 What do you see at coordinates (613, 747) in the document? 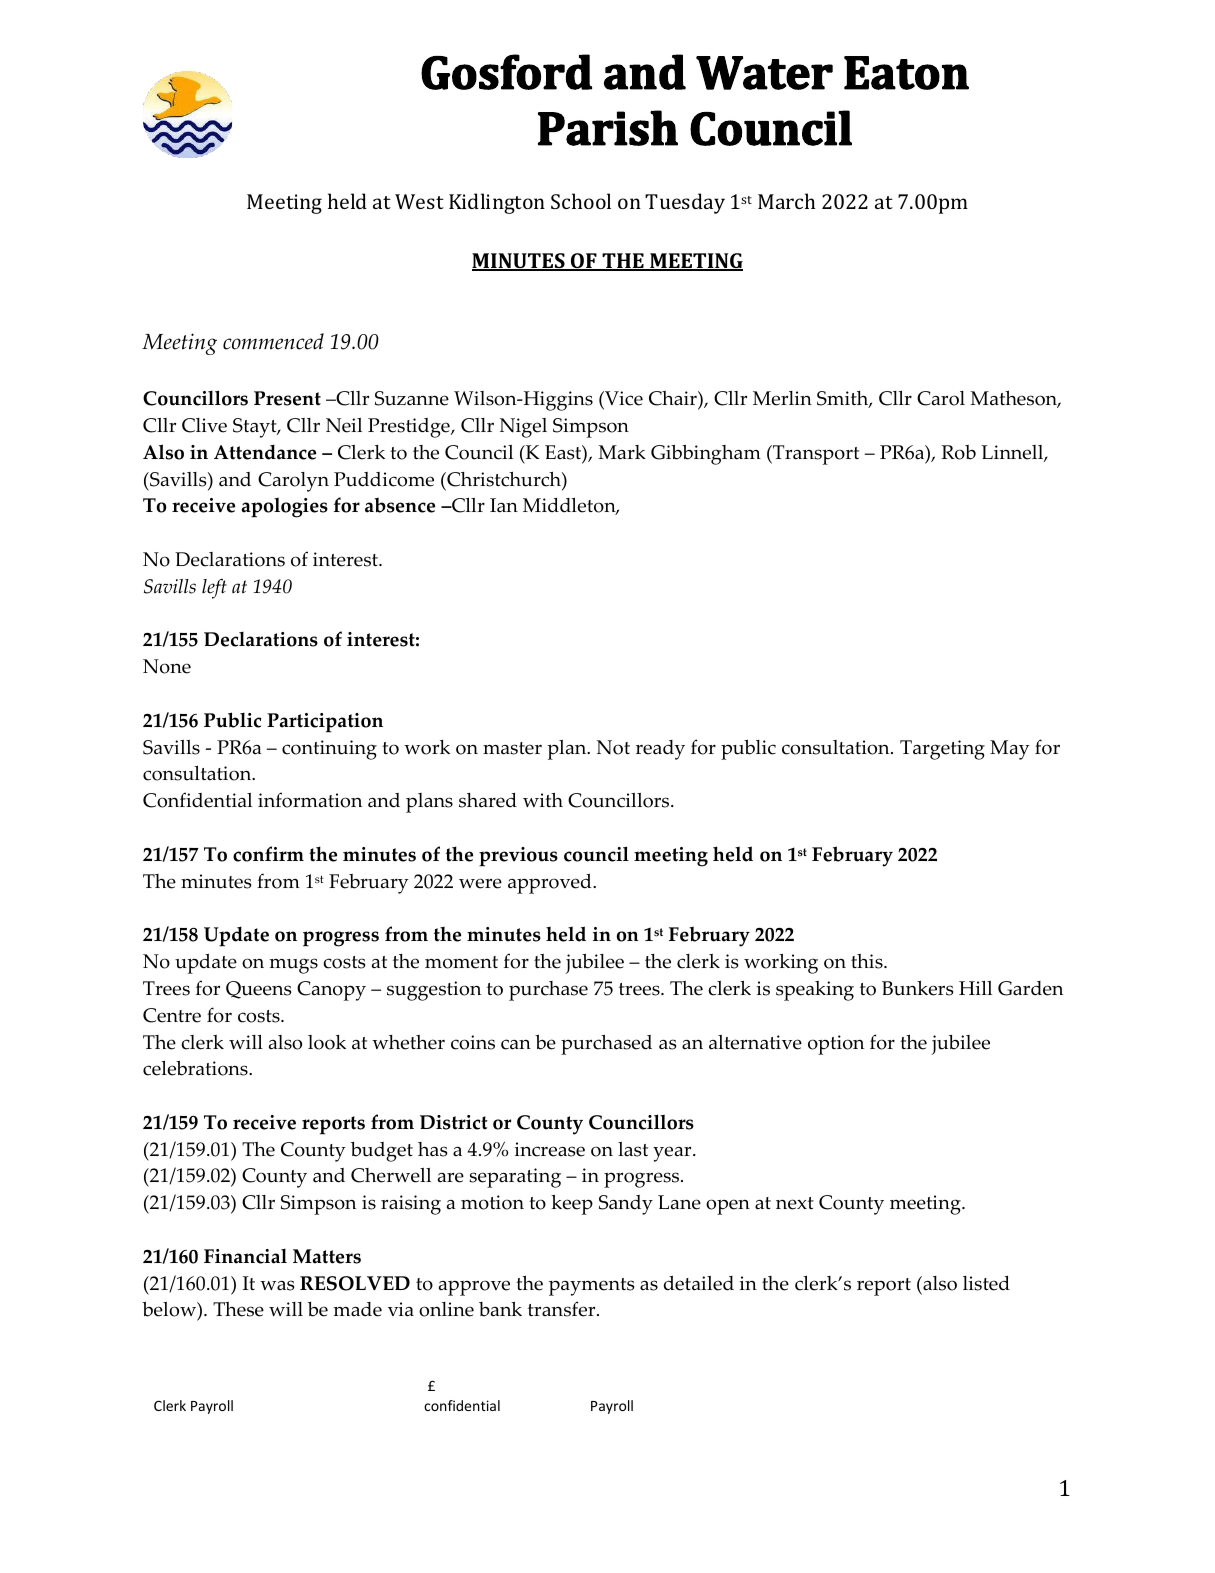
I see `Not` at bounding box center [613, 747].
